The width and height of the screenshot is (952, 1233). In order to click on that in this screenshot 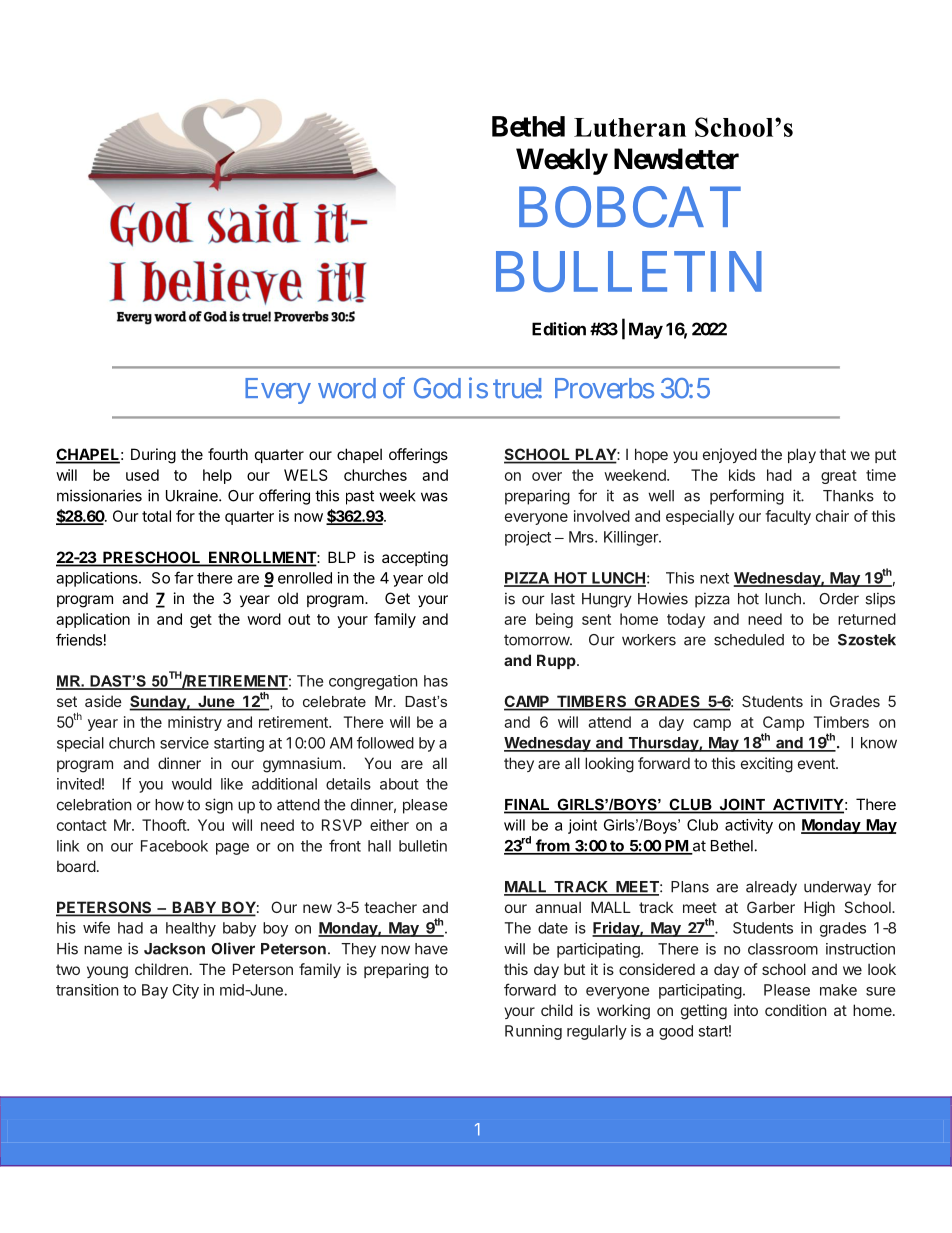, I will do `click(832, 454)`.
